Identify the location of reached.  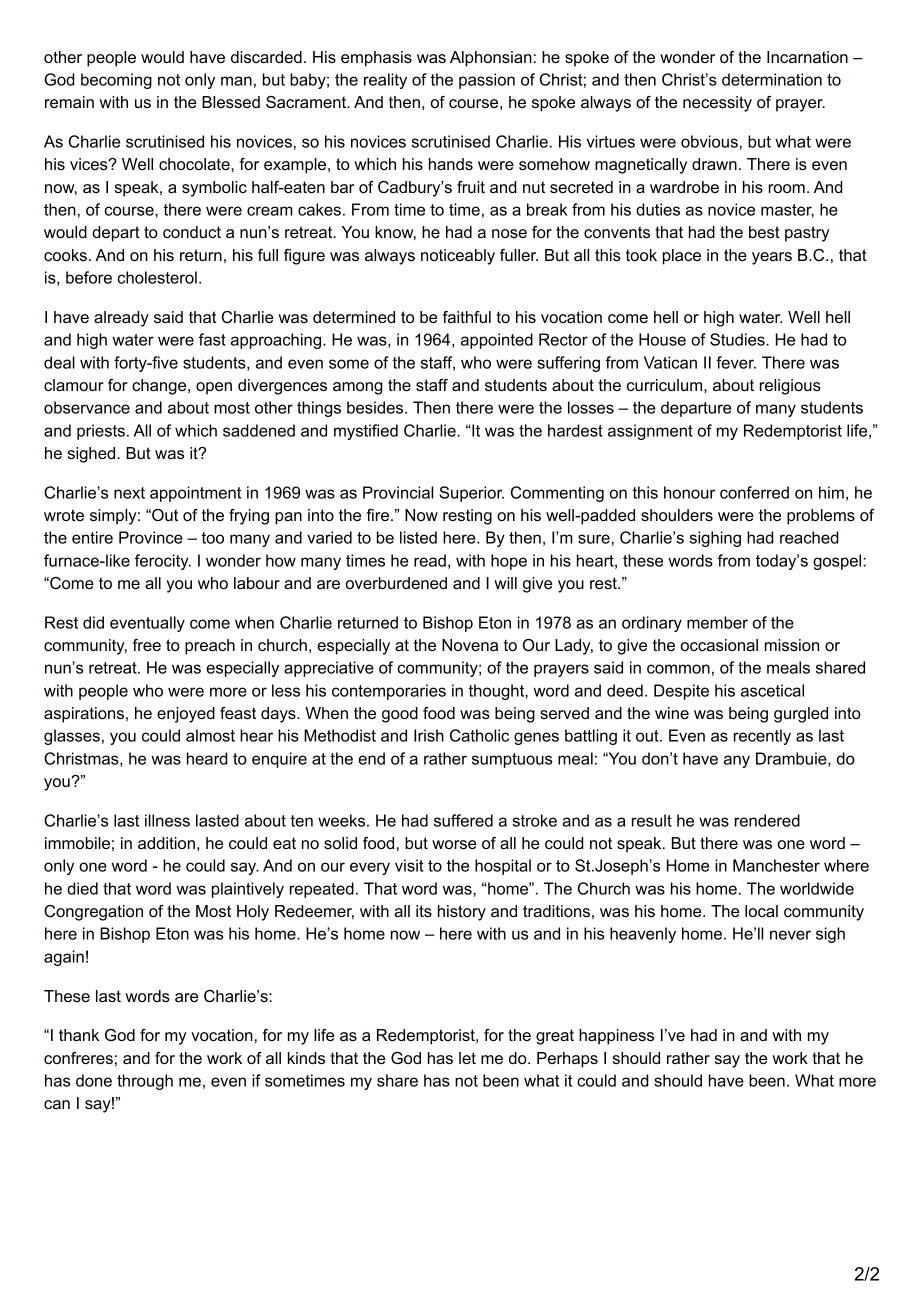
(809, 537).
